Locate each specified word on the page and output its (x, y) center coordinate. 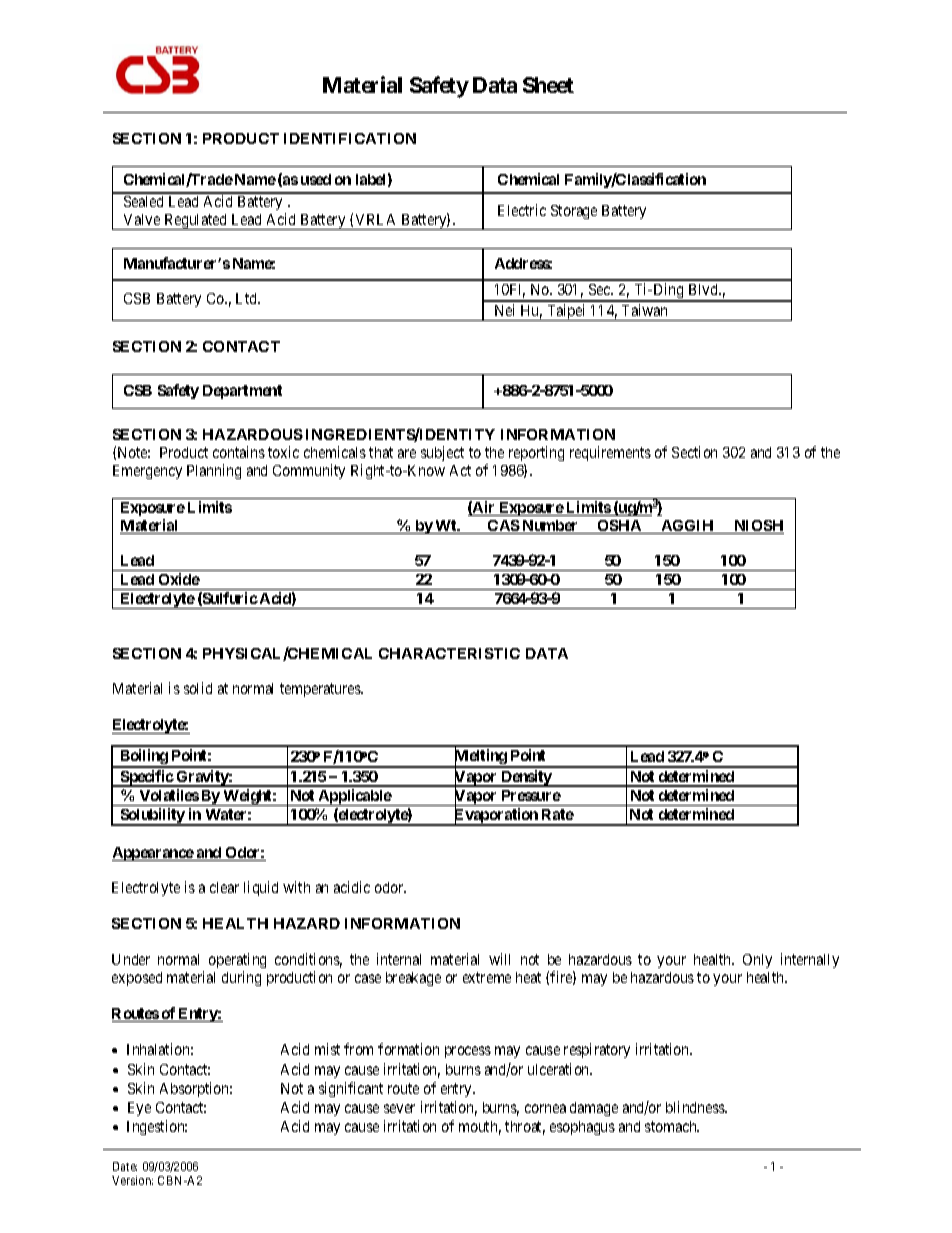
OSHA (620, 527)
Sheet (548, 85)
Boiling (144, 758)
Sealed (143, 201)
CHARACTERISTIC (449, 653)
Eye (139, 1109)
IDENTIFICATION (350, 138)
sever (399, 1108)
